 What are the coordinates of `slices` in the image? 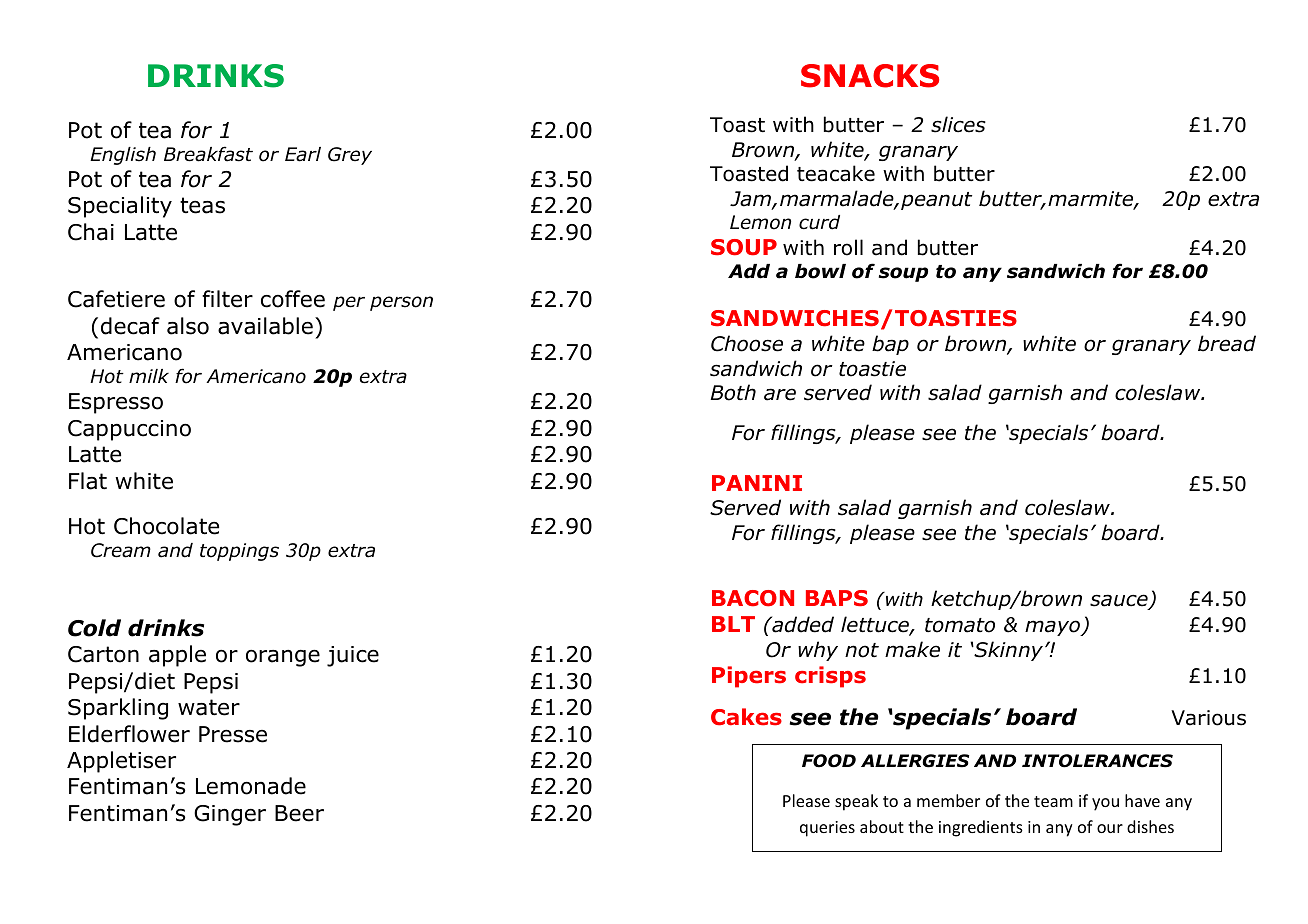 It's located at (958, 124).
